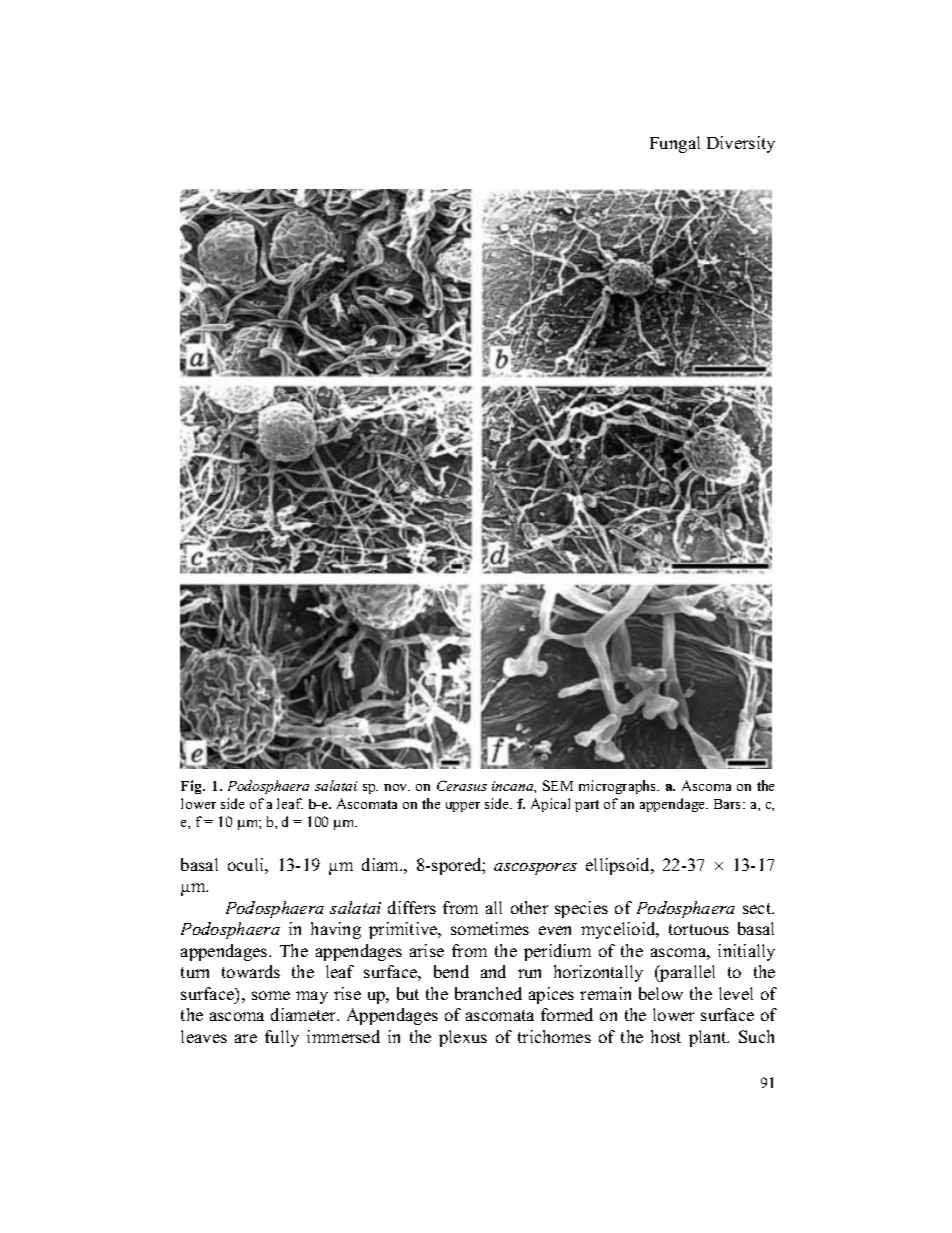 Image resolution: width=952 pixels, height=1233 pixels. What do you see at coordinates (462, 785) in the image?
I see `Cerasus` at bounding box center [462, 785].
